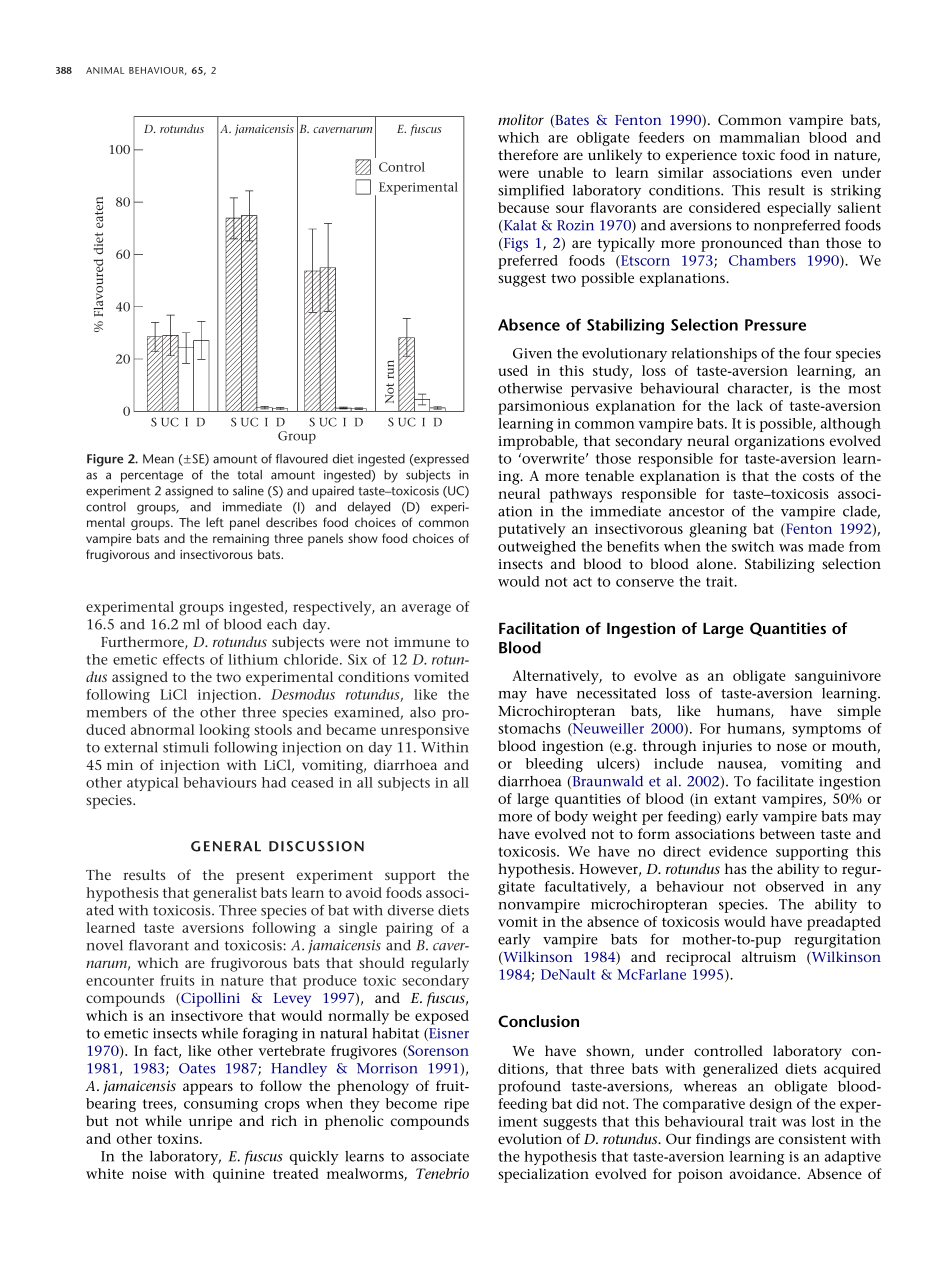  Describe the element at coordinates (543, 408) in the image. I see `parsimonious` at that location.
